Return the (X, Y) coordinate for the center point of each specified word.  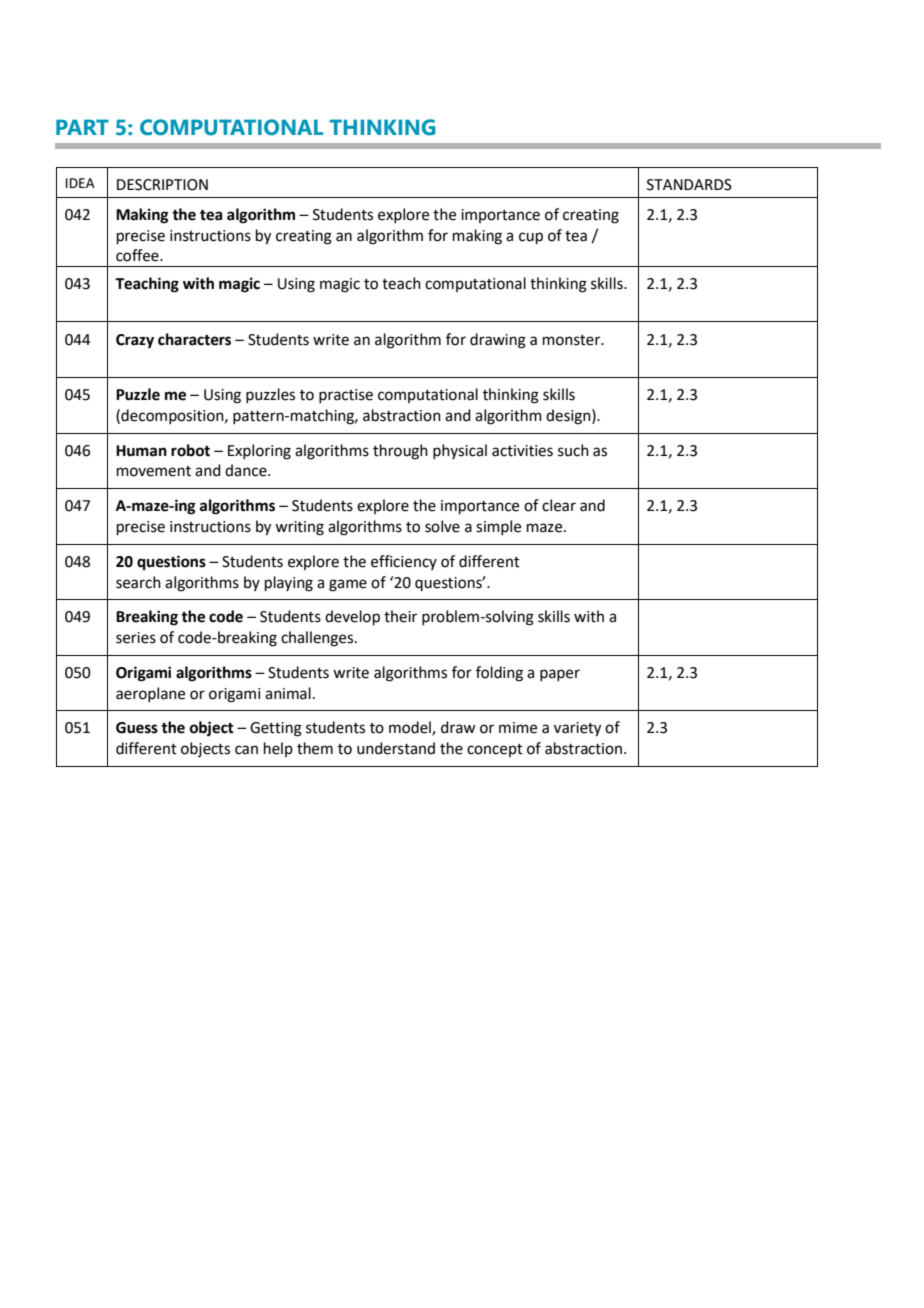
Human (141, 451)
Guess (137, 728)
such (573, 450)
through (400, 452)
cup (531, 238)
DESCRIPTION (162, 185)
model (411, 728)
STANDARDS (689, 185)
